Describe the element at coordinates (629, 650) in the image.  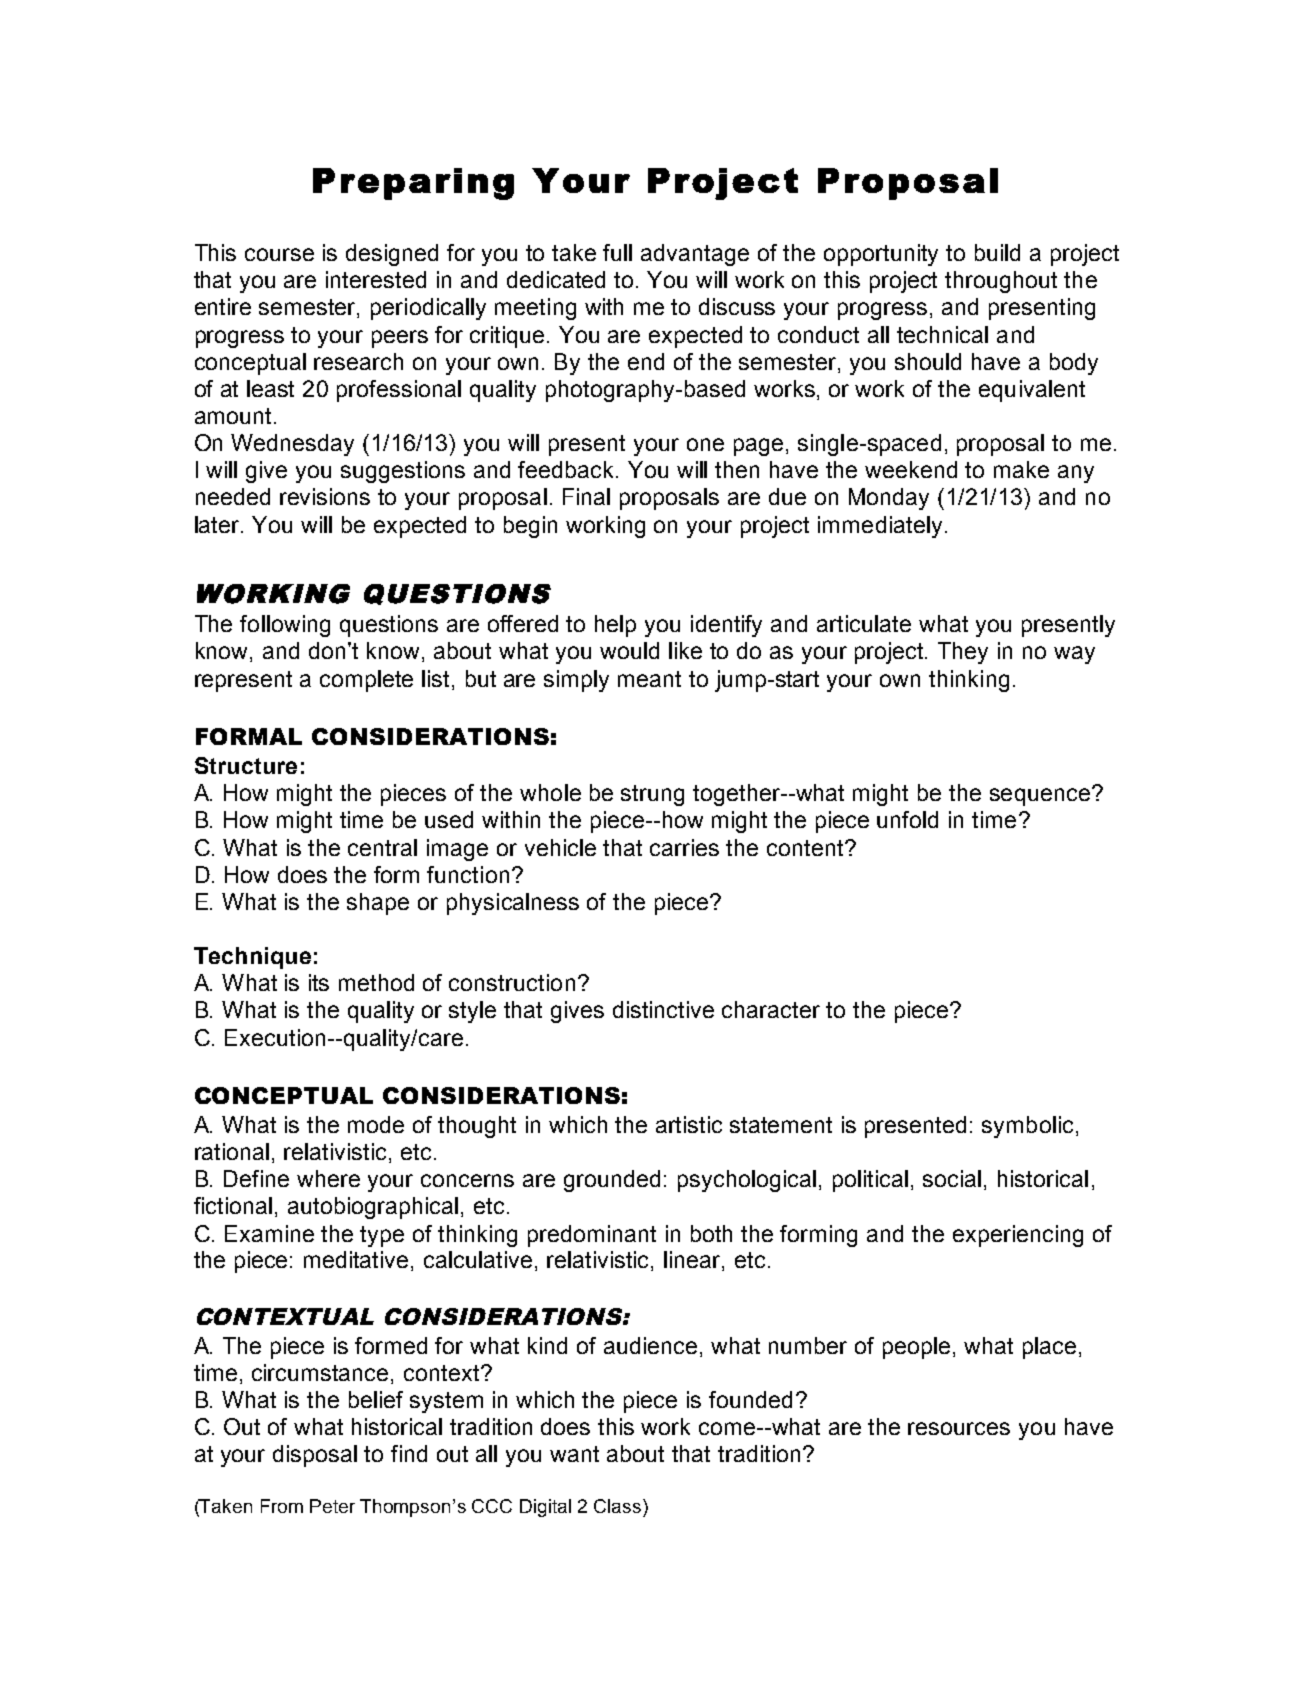
I see `would` at that location.
